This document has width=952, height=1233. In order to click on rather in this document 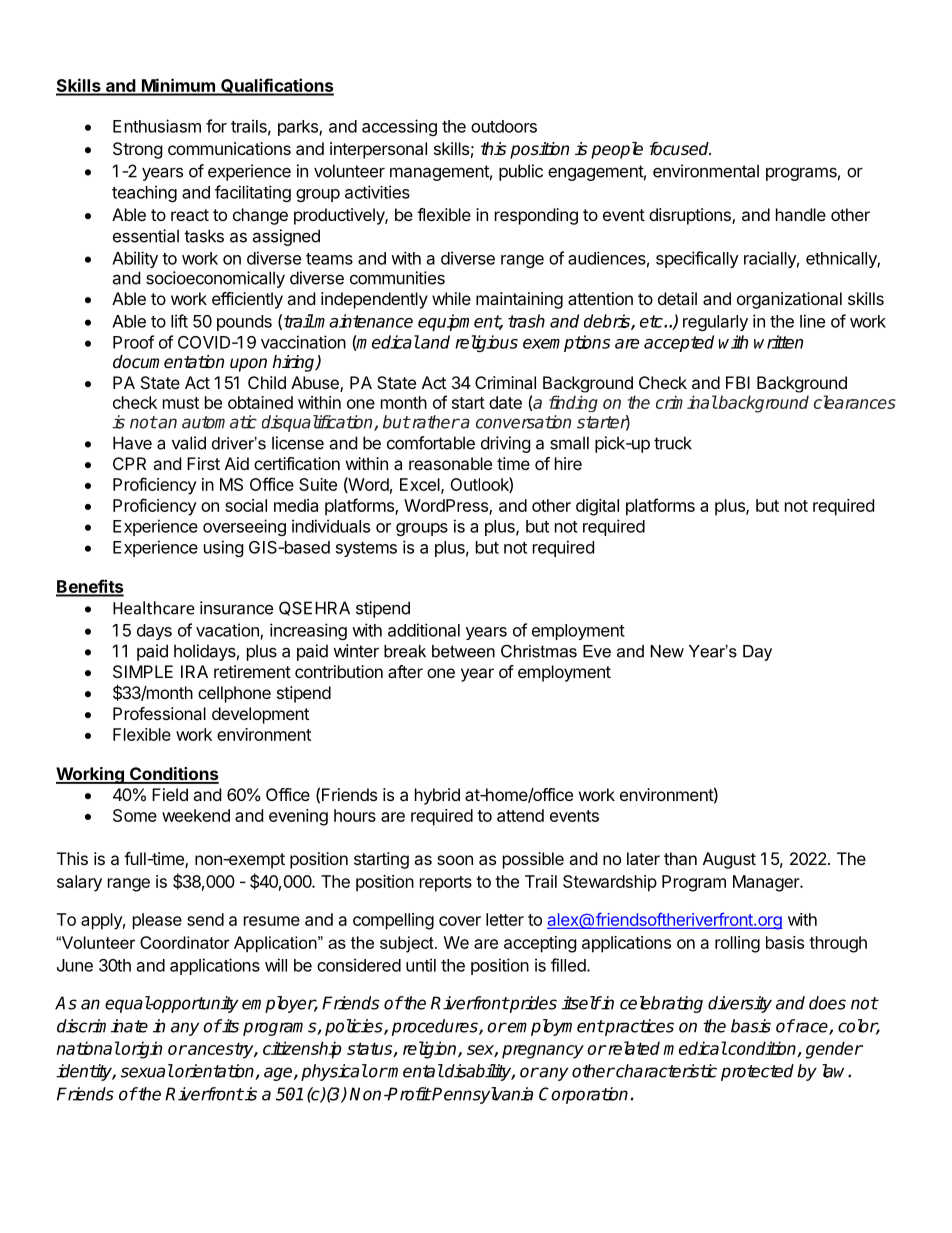, I will do `click(435, 422)`.
